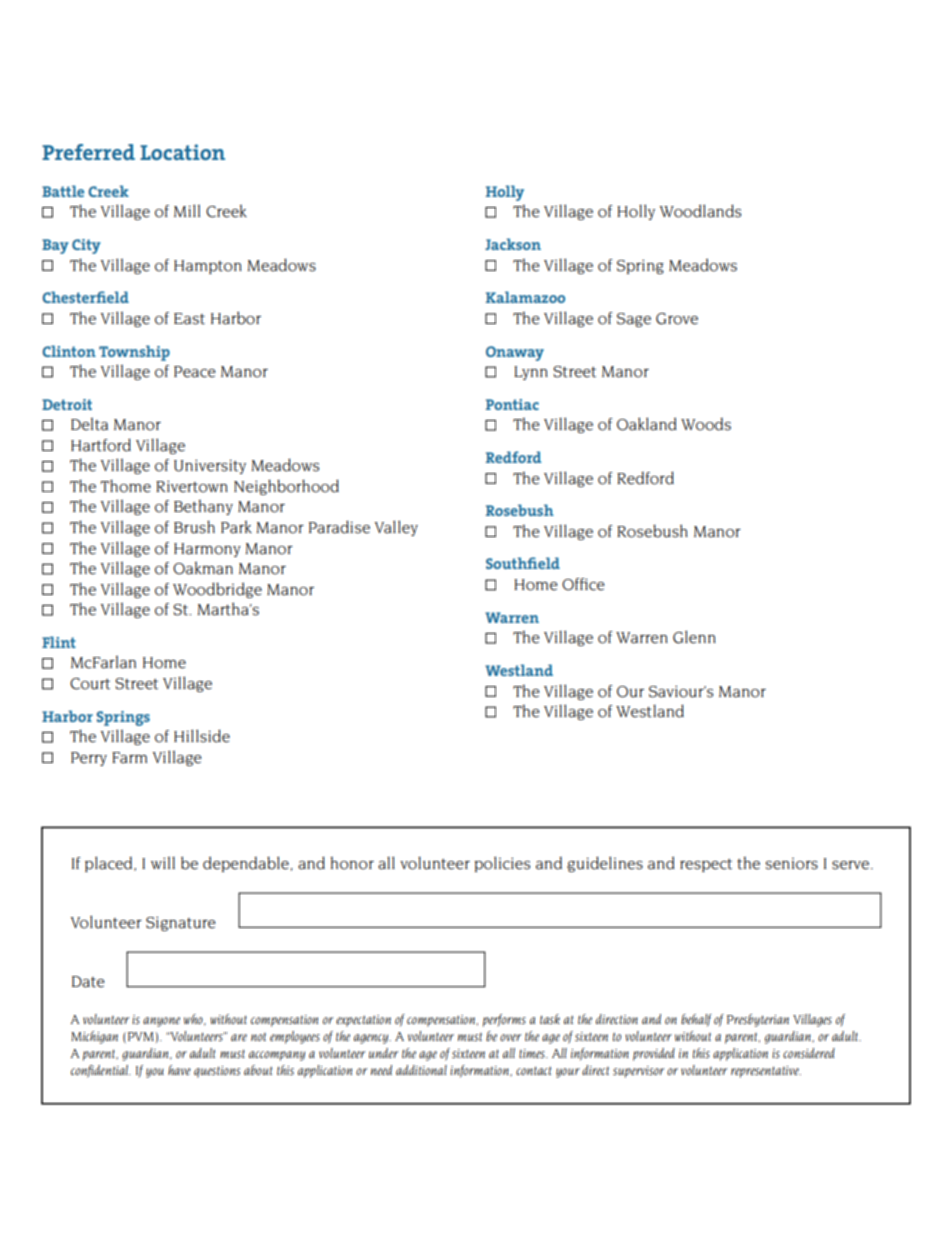 The image size is (952, 1233). I want to click on policies, so click(502, 864).
